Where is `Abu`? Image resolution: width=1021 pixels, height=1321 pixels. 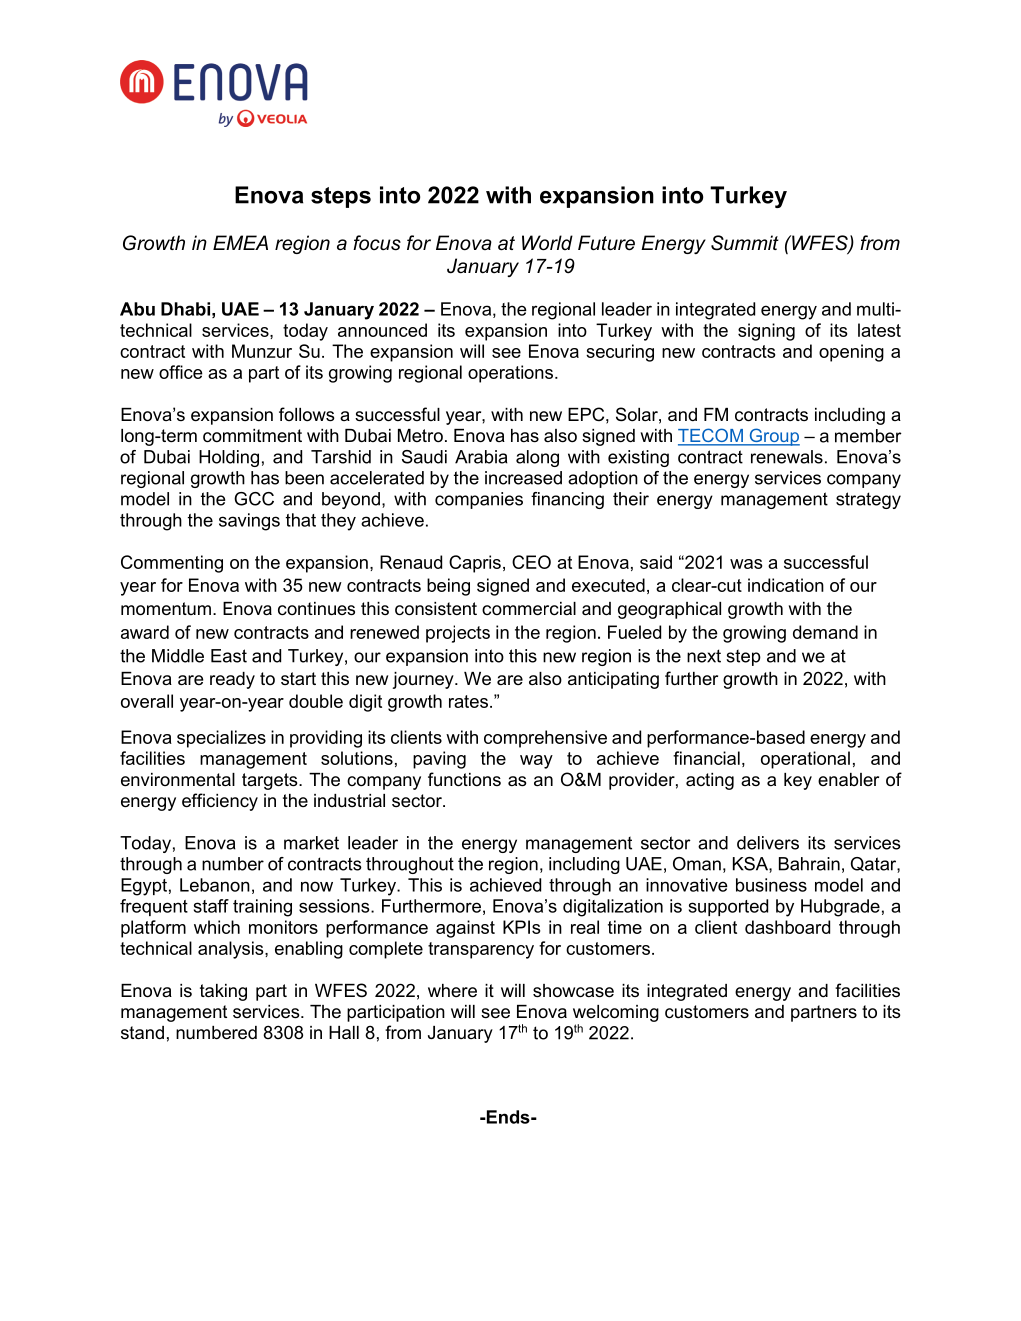 Abu is located at coordinates (137, 309).
